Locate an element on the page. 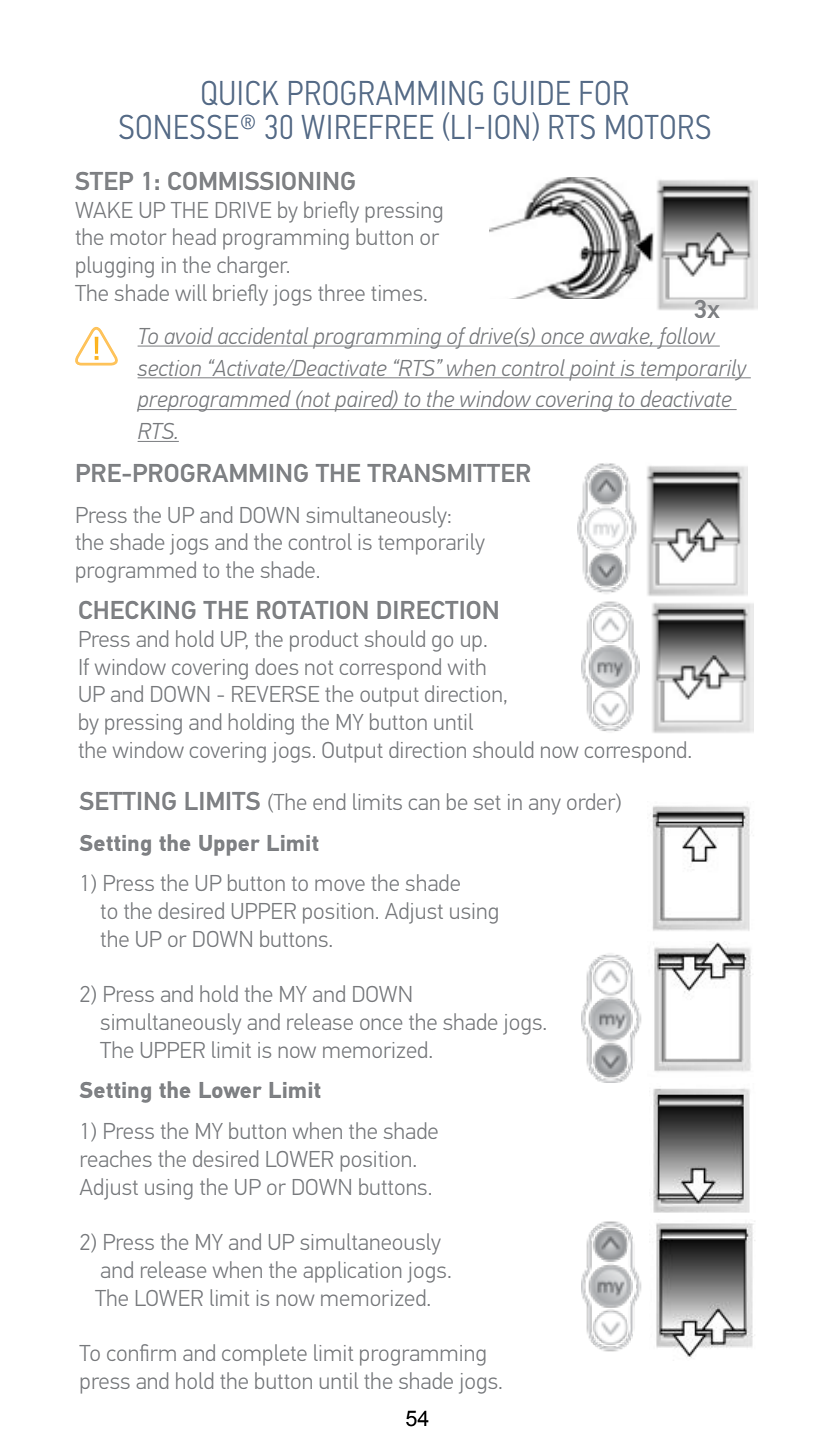 Image resolution: width=832 pixels, height=1456 pixels. complete is located at coordinates (264, 1355).
